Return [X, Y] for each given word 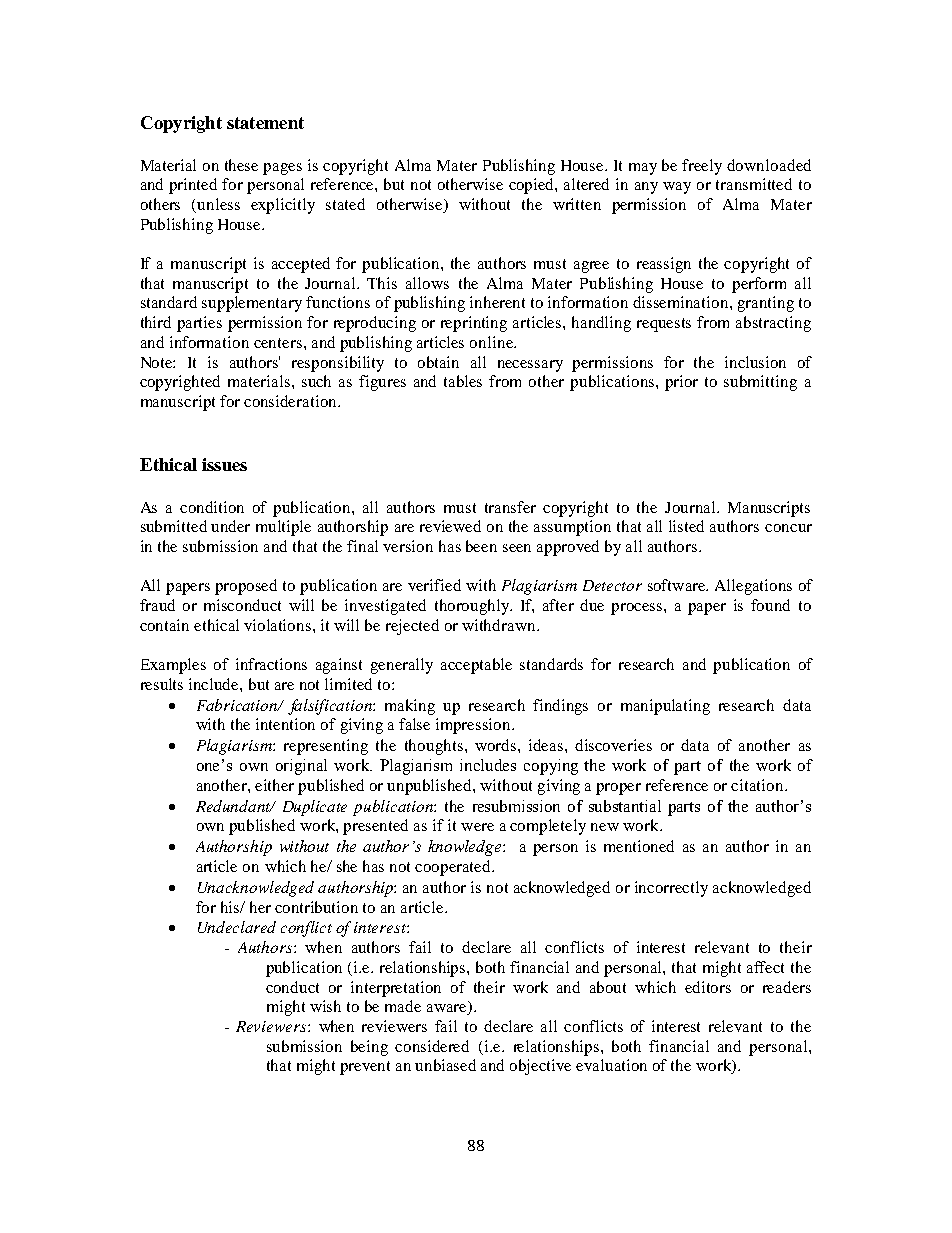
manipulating [665, 707]
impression [474, 726]
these [241, 165]
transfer [510, 507]
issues [224, 464]
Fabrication [238, 705]
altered [586, 184]
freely [702, 167]
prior [681, 383]
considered [432, 1046]
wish [325, 1006]
